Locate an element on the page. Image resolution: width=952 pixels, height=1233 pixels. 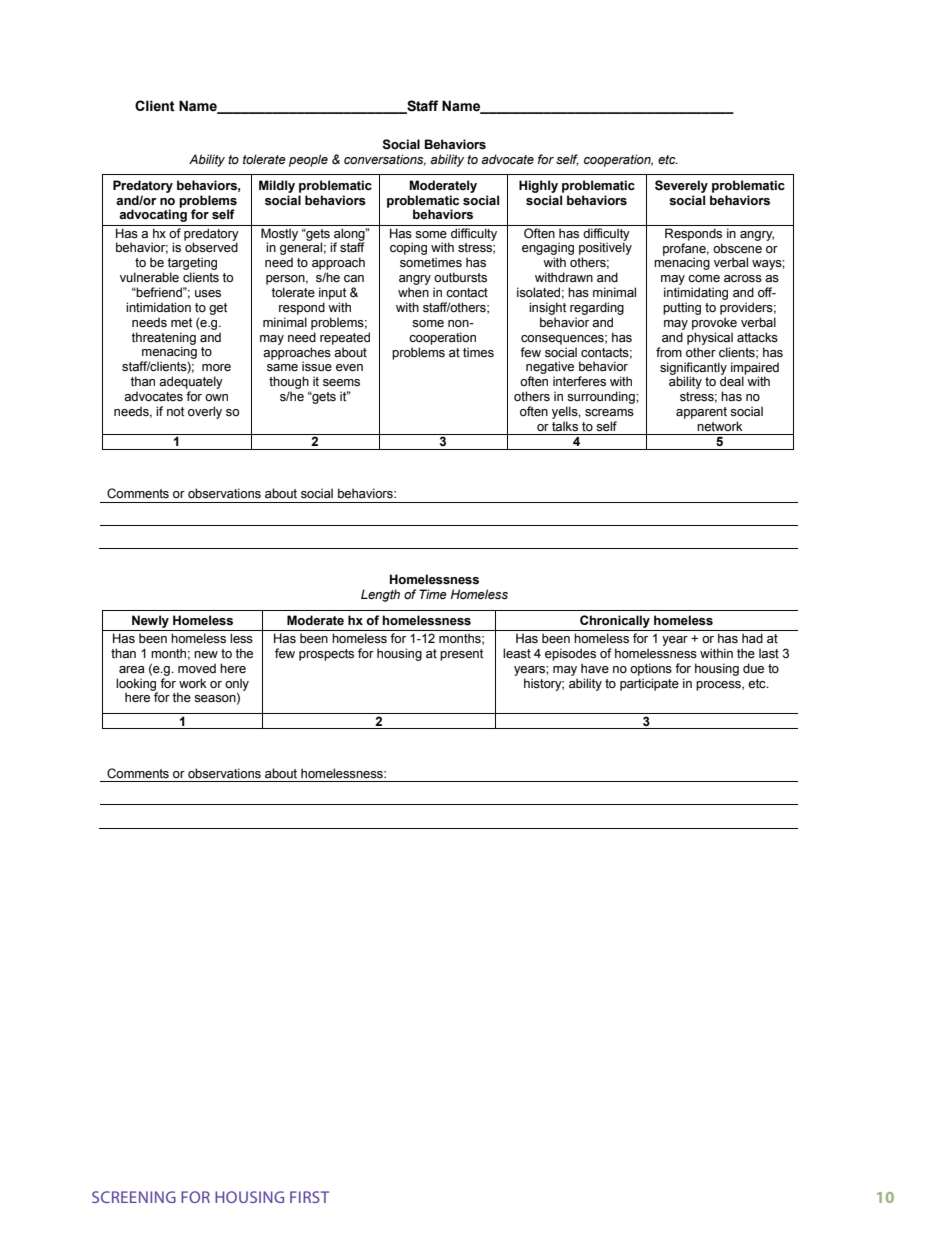
overly is located at coordinates (205, 412).
